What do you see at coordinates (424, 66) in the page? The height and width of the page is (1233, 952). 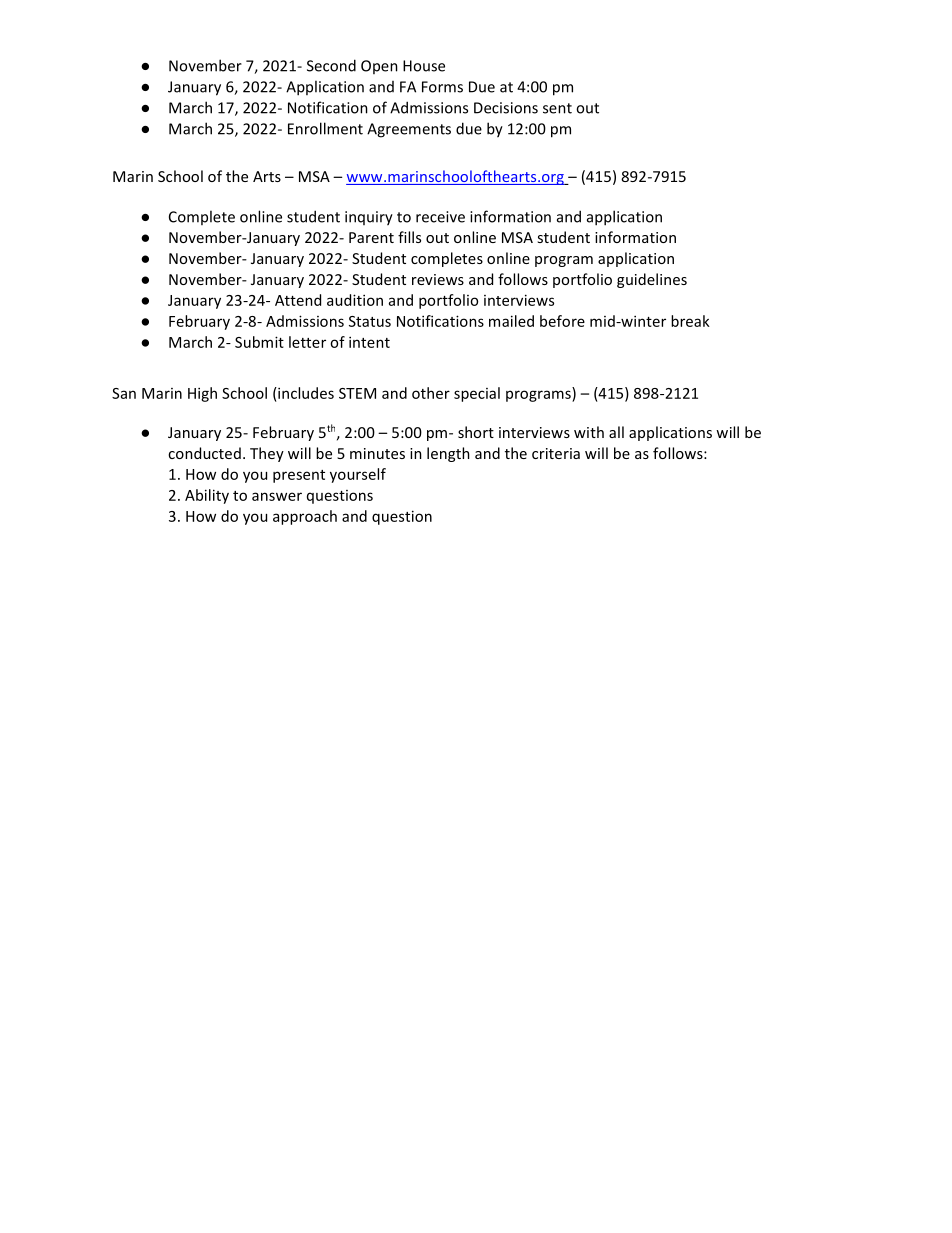 I see `House` at bounding box center [424, 66].
